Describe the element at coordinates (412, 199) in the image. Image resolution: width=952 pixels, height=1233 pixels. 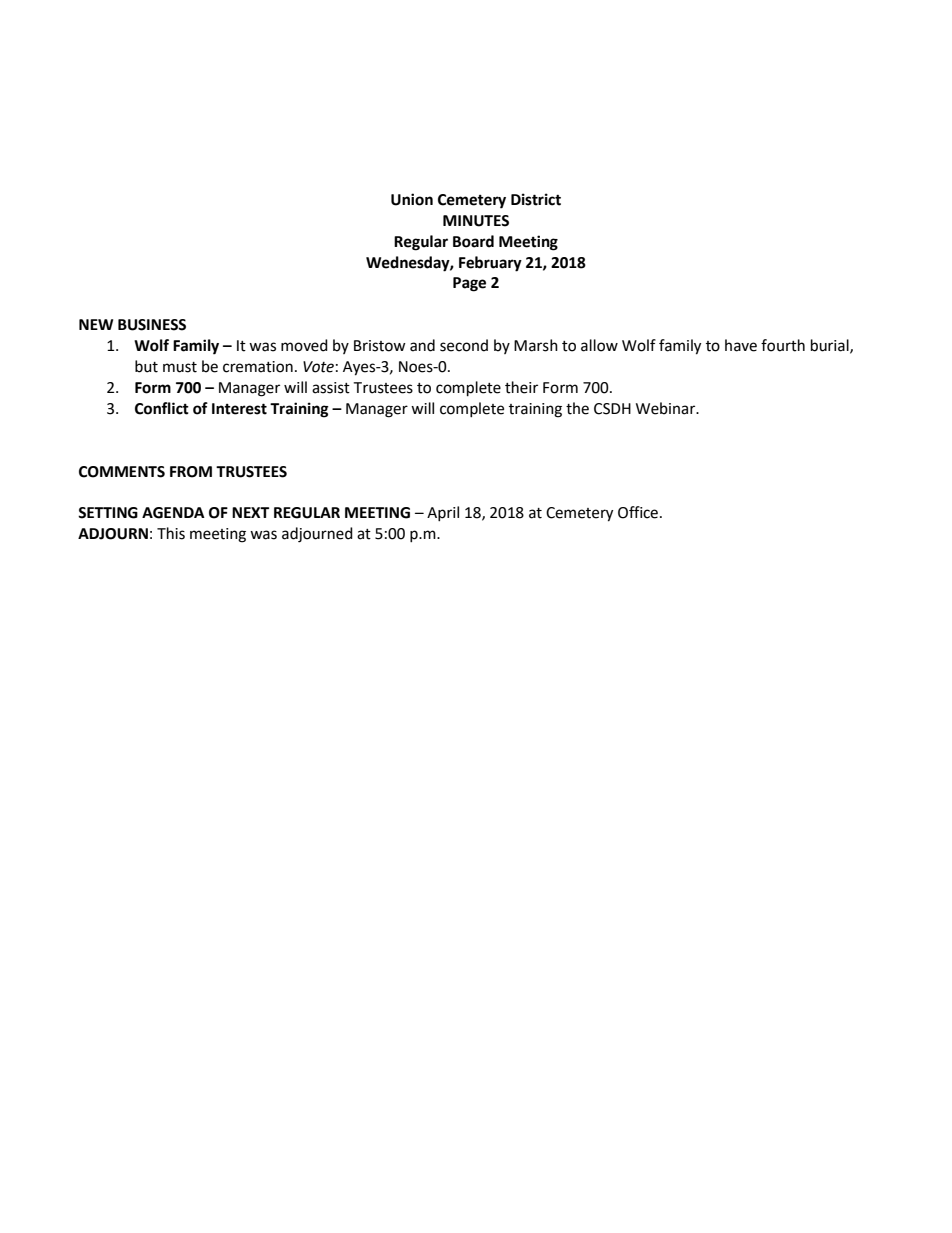
I see `Union` at that location.
